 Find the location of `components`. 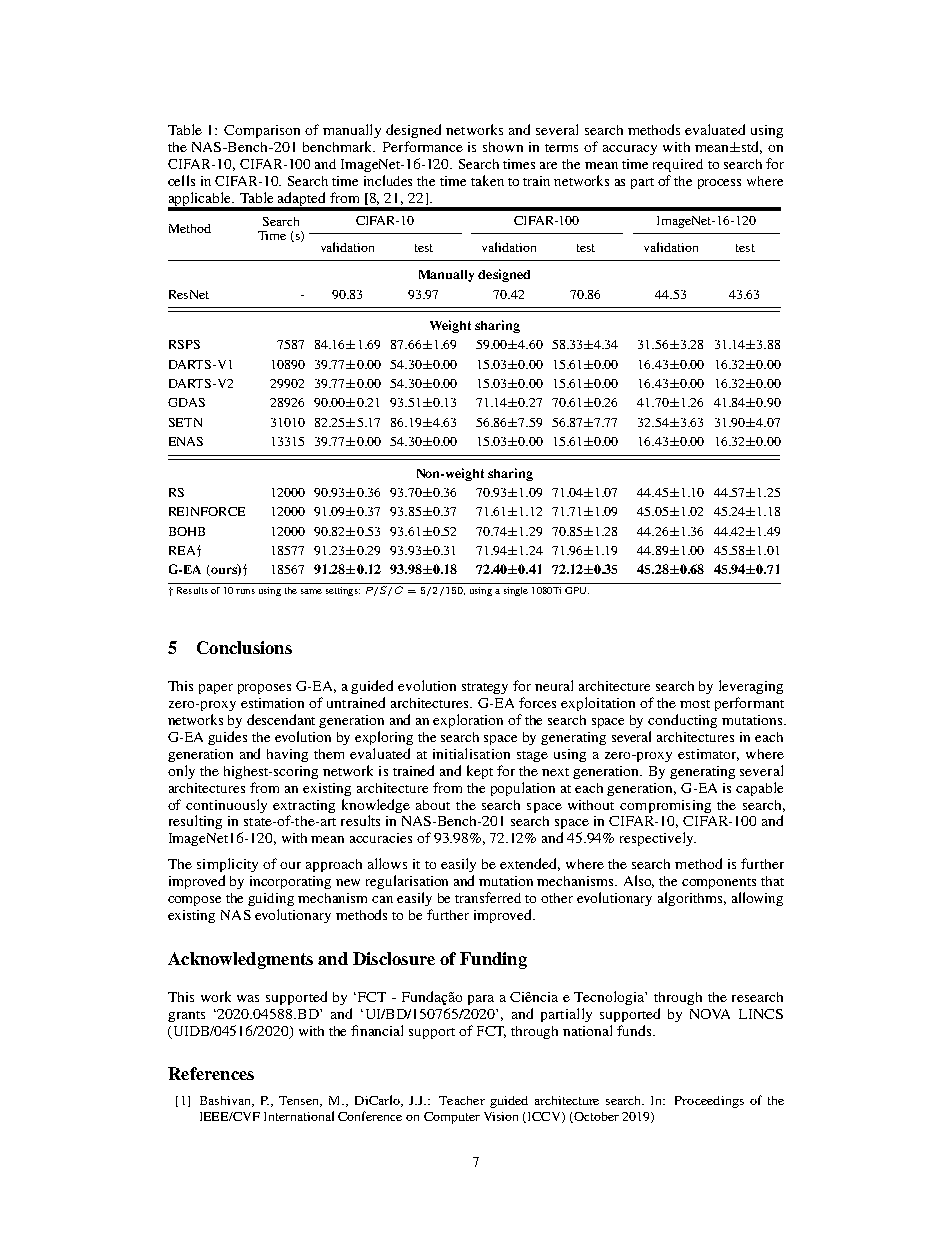

components is located at coordinates (719, 883).
